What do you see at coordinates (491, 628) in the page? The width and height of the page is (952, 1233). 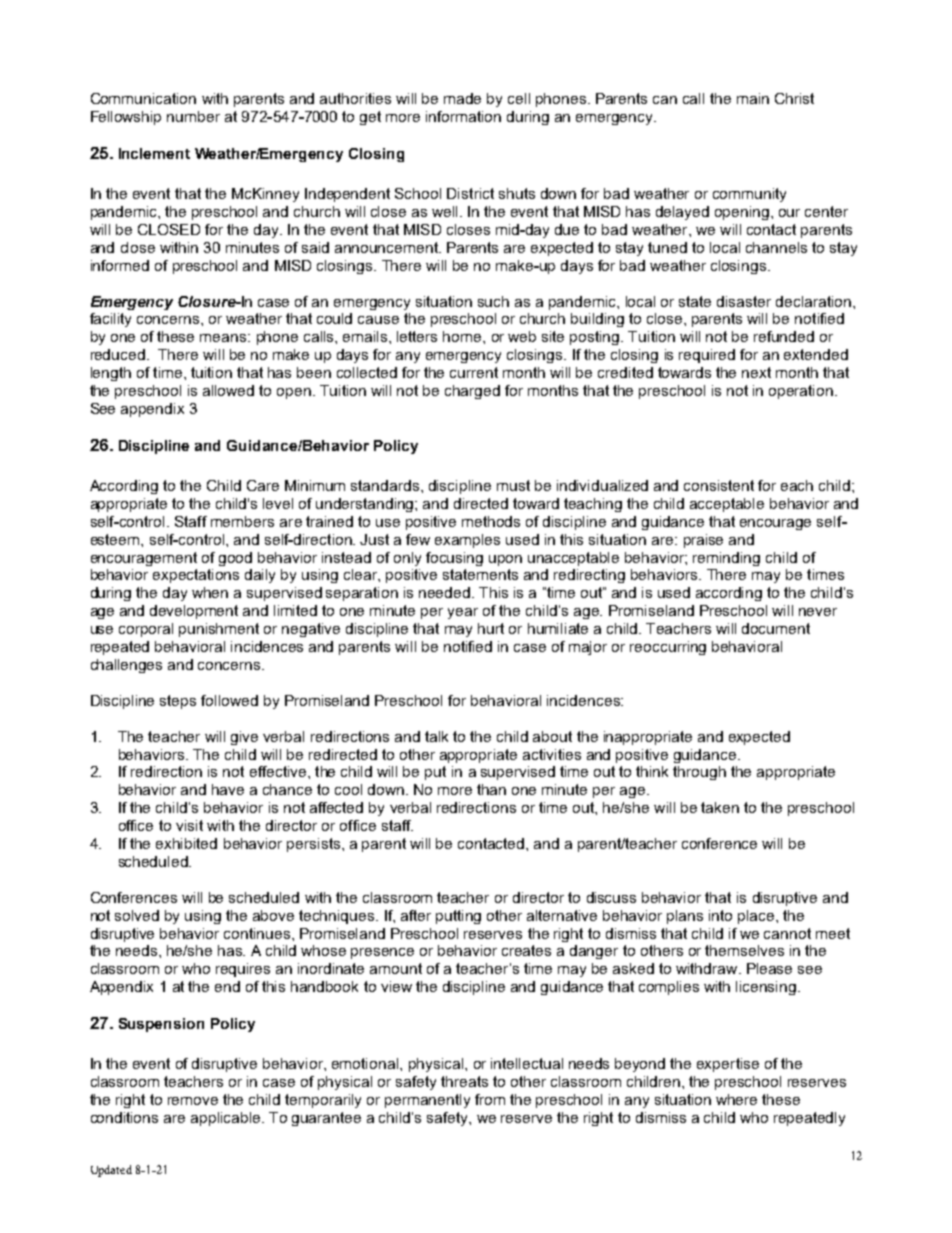 I see `hurt` at bounding box center [491, 628].
